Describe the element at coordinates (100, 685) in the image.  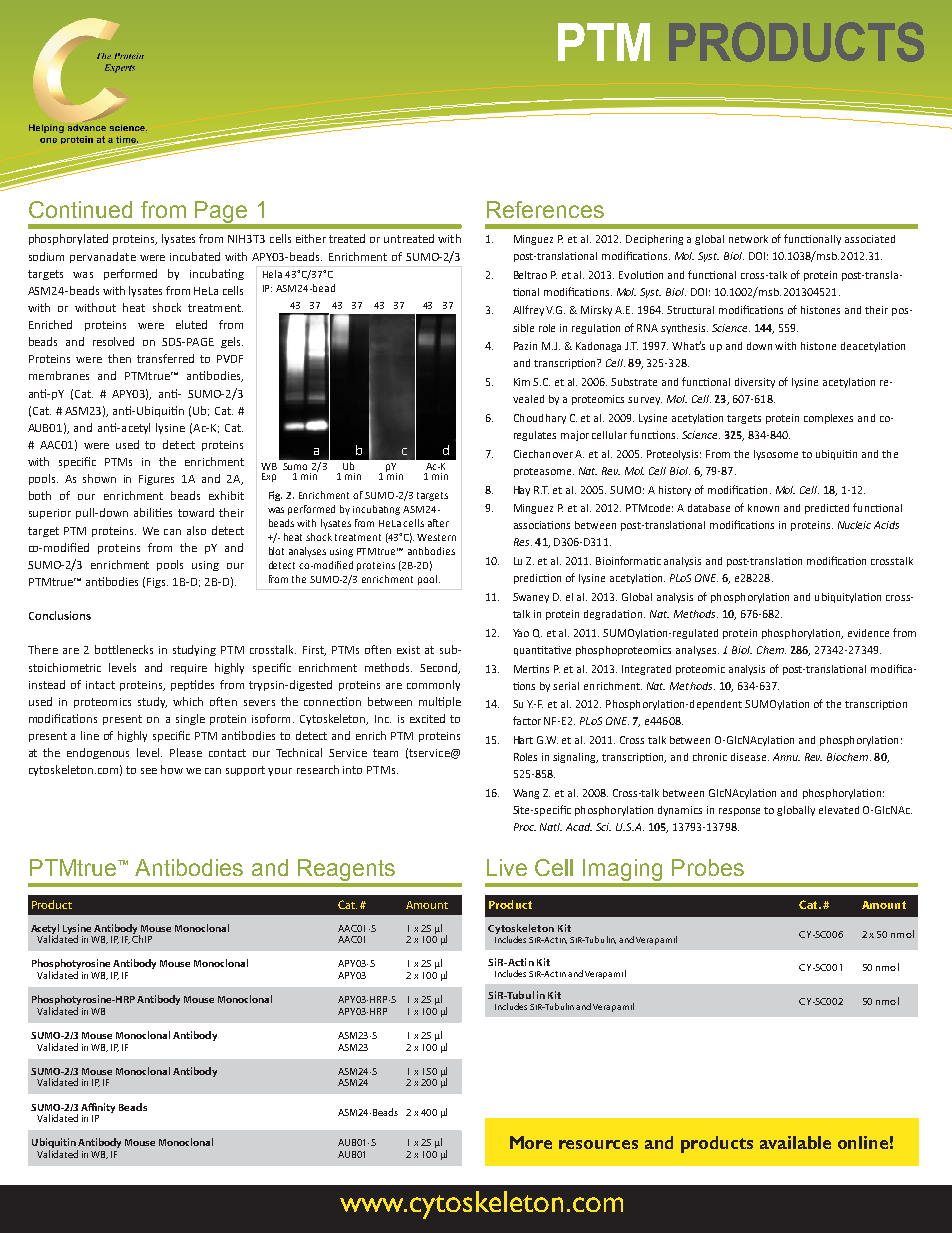
I see `intact` at that location.
